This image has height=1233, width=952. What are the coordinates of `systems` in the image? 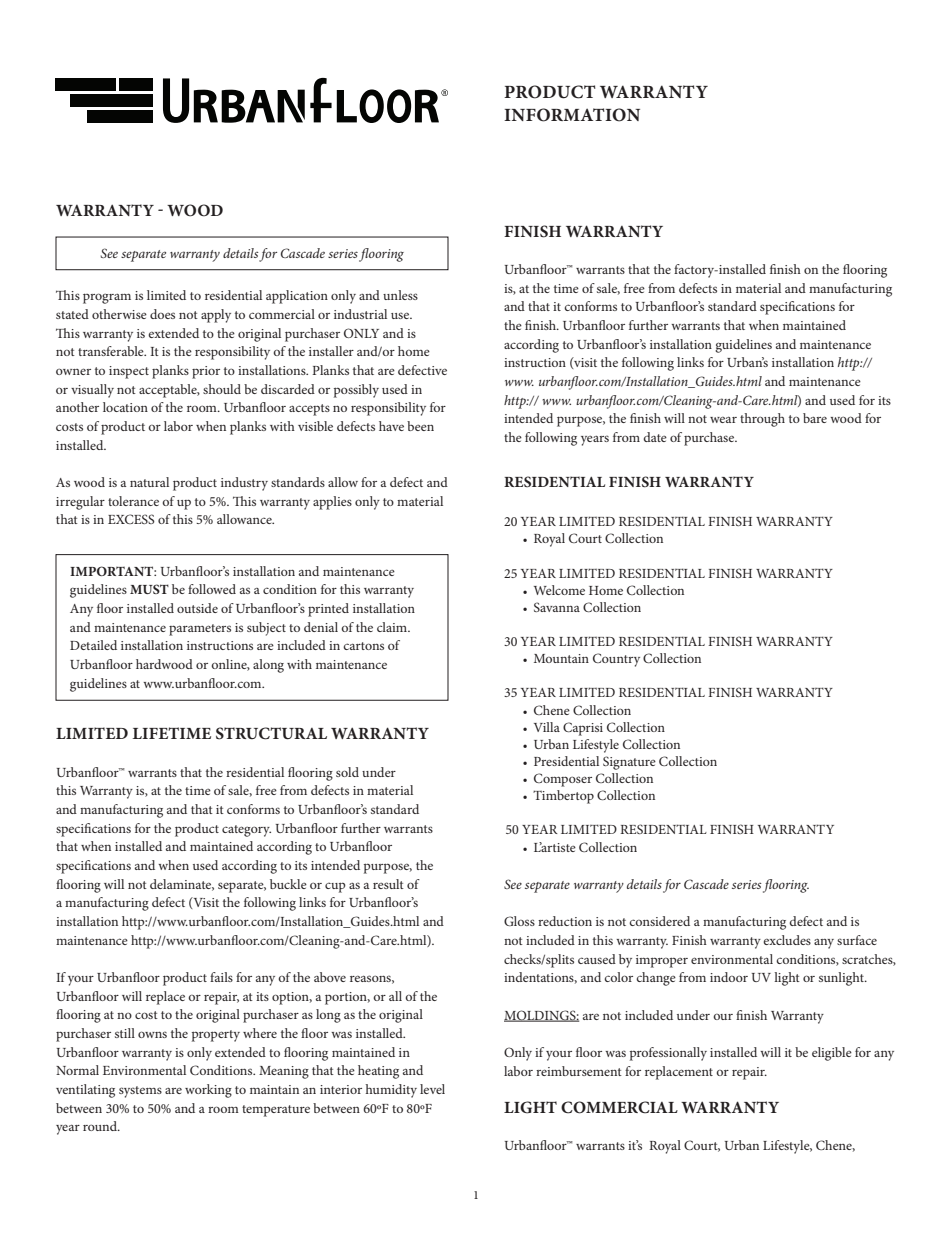 It's located at (140, 1092).
